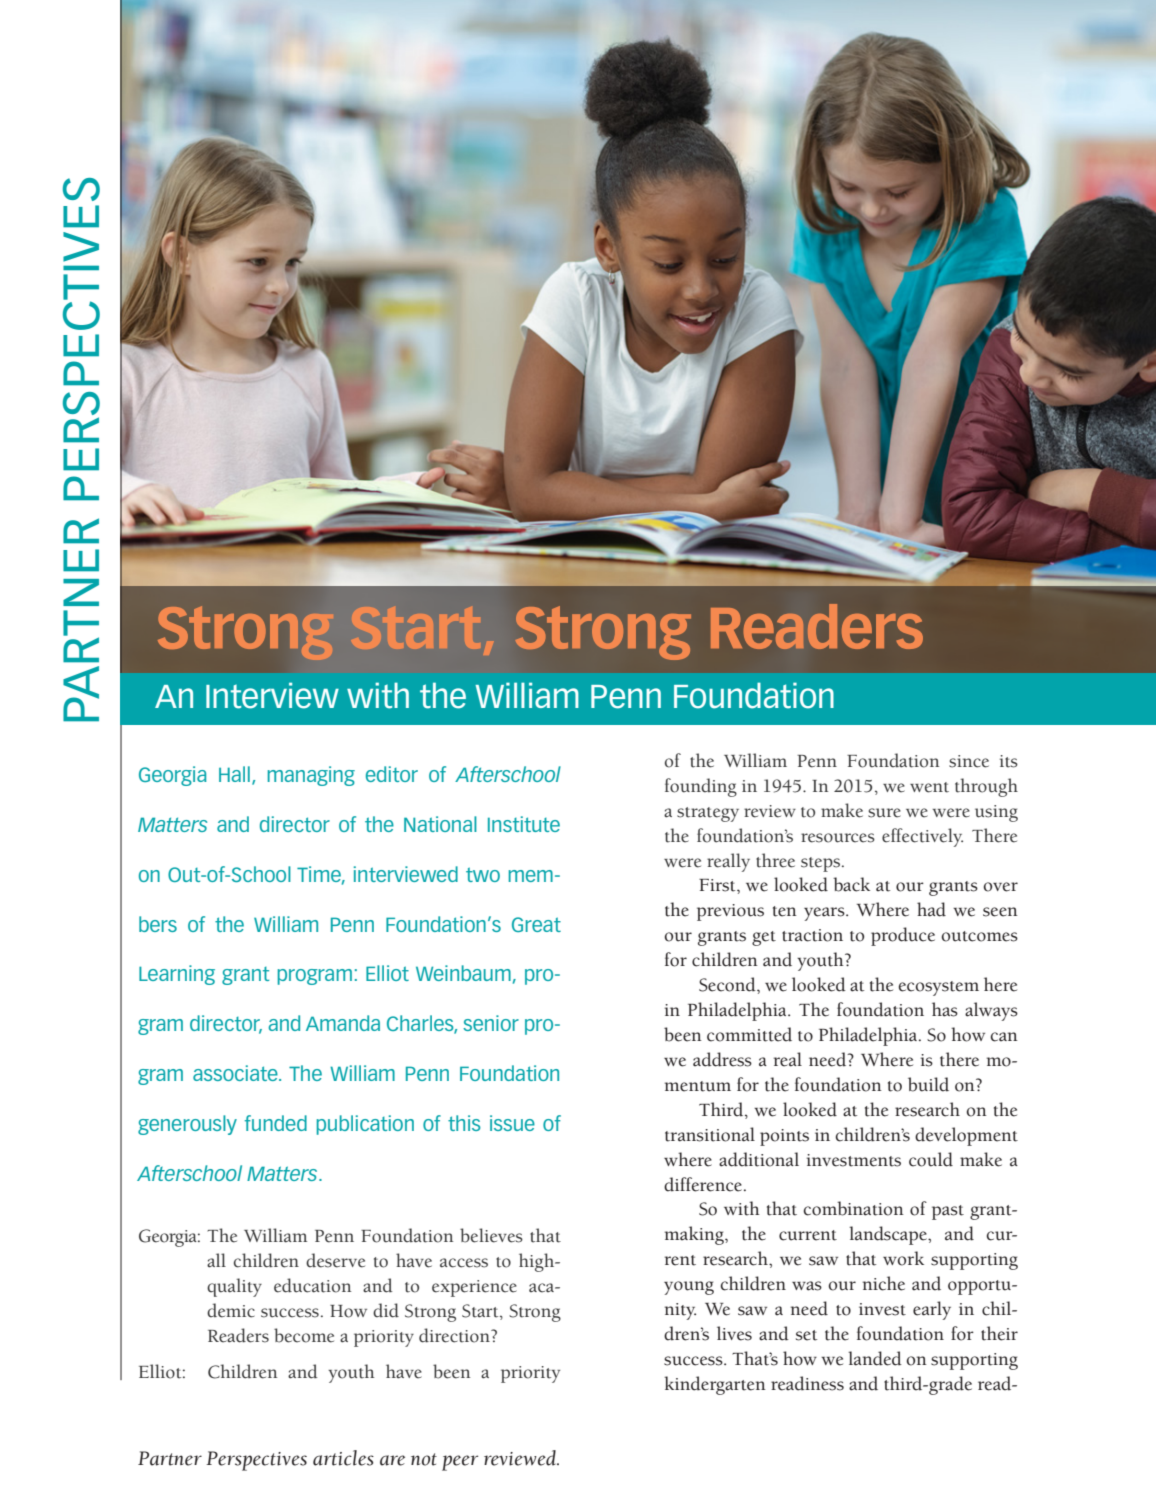 The image size is (1156, 1501). Describe the element at coordinates (928, 1084) in the screenshot. I see `build` at that location.
